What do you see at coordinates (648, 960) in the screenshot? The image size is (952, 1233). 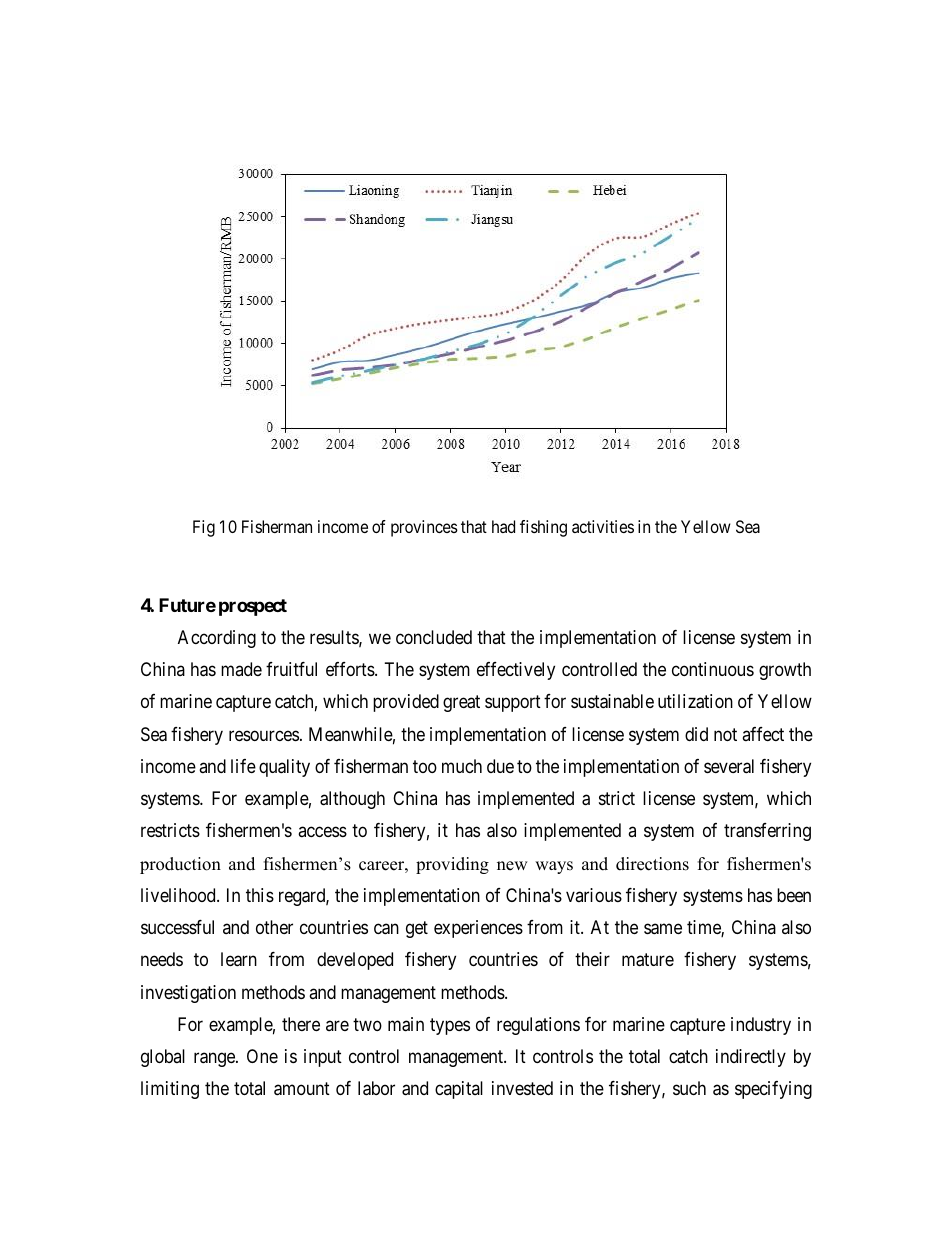 I see `mature` at bounding box center [648, 960].
